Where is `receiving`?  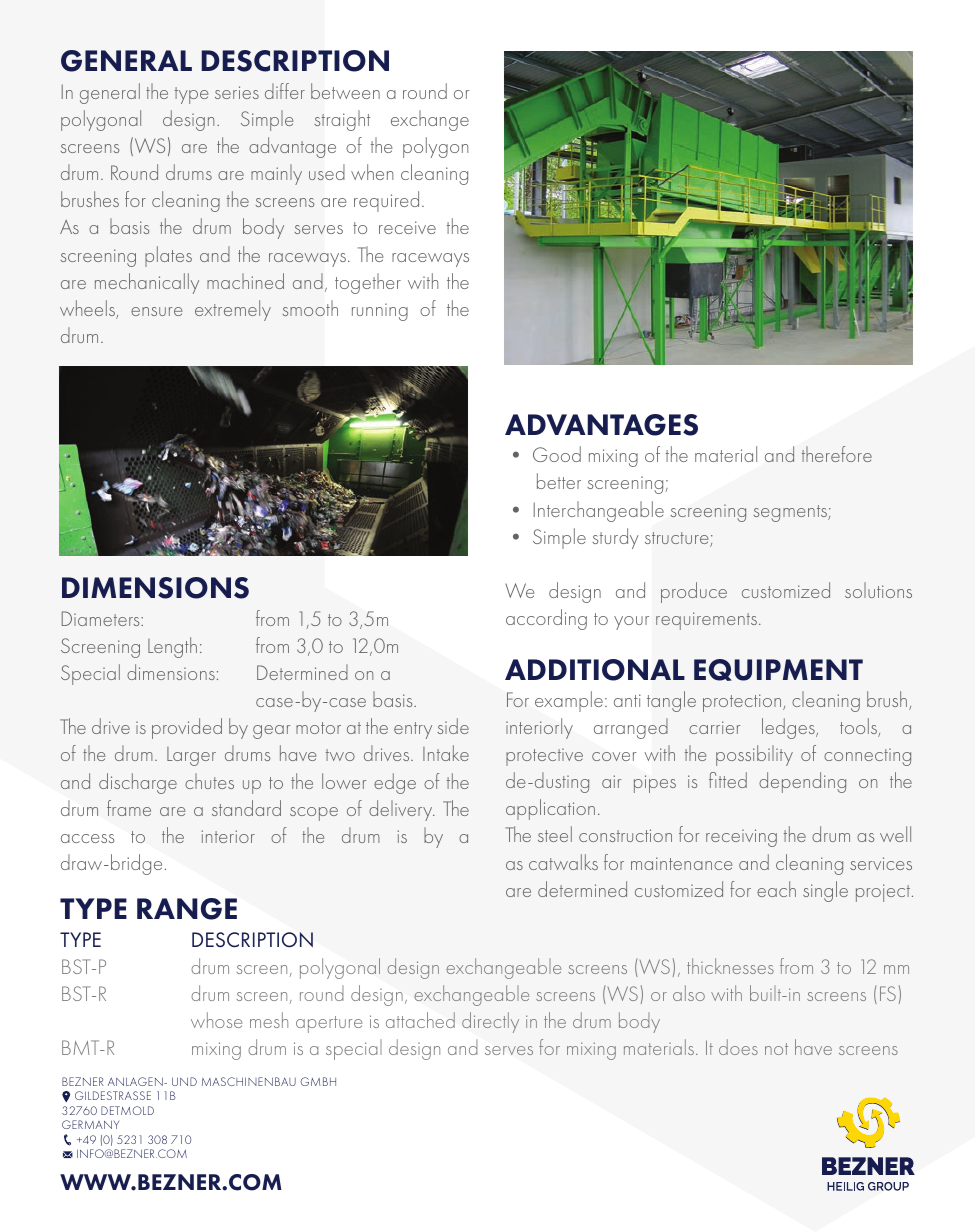
receiving is located at coordinates (741, 838).
